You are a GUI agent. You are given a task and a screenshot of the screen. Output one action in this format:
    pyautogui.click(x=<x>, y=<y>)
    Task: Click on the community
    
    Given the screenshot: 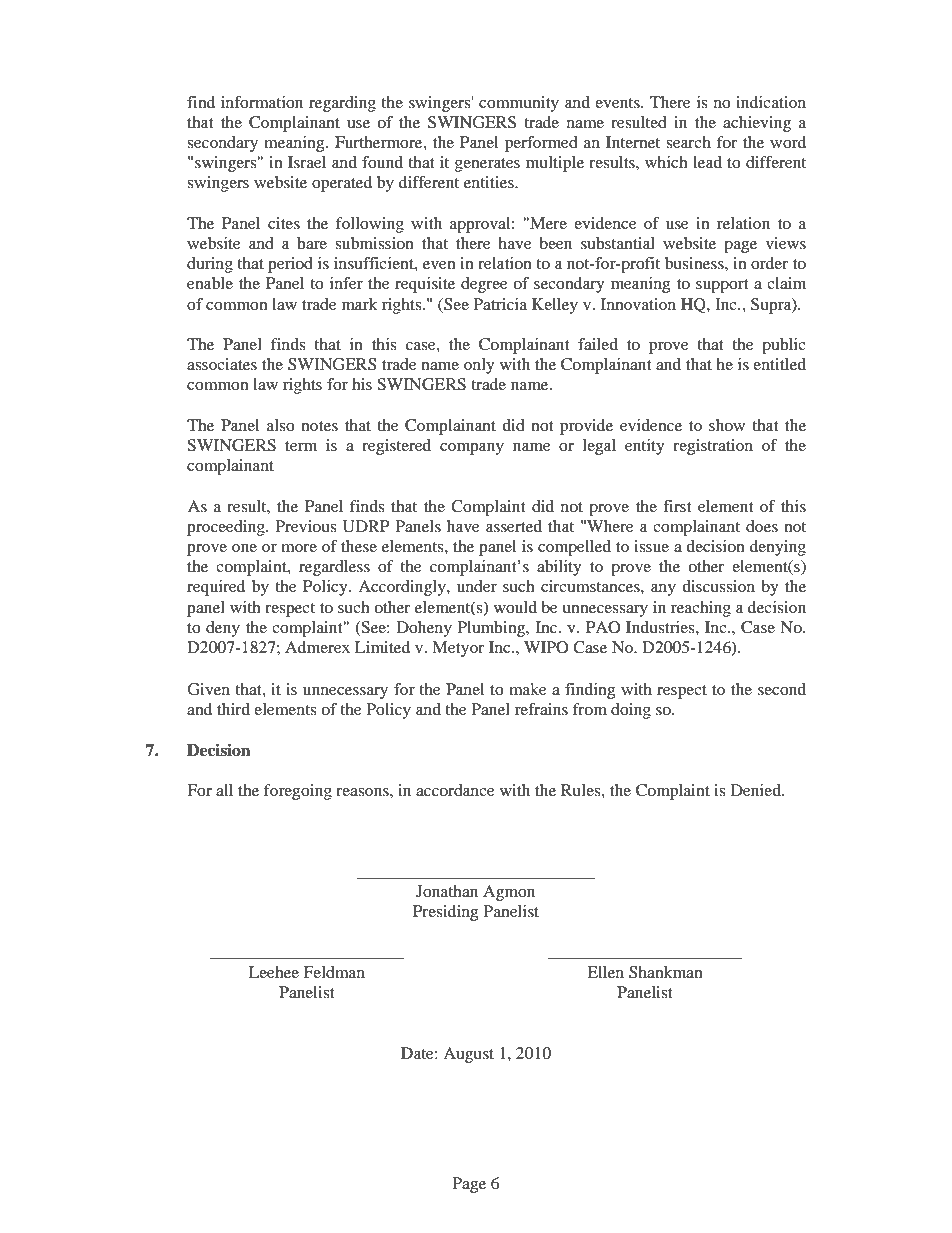 What is the action you would take?
    pyautogui.click(x=519, y=104)
